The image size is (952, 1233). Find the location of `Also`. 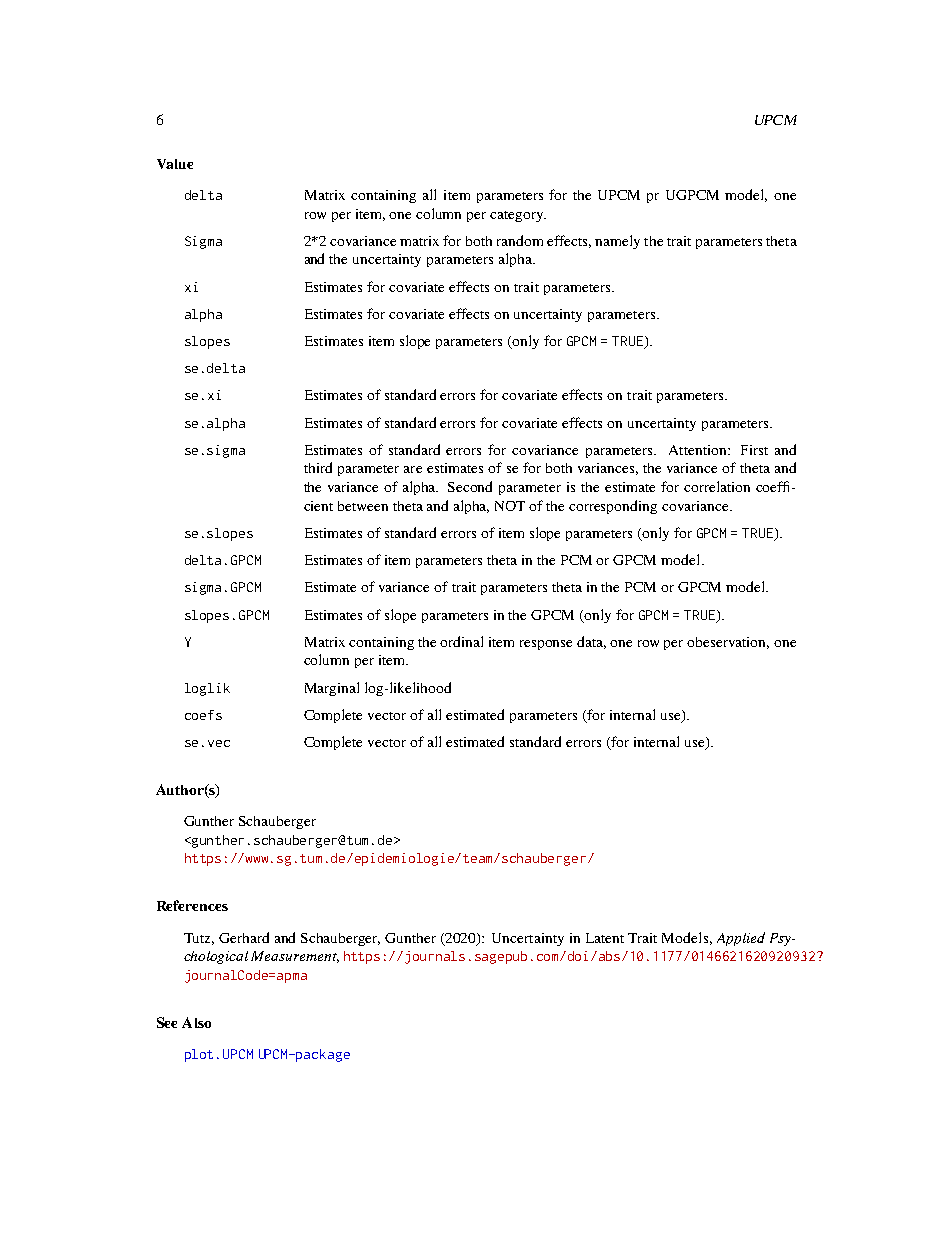

Also is located at coordinates (196, 1022).
